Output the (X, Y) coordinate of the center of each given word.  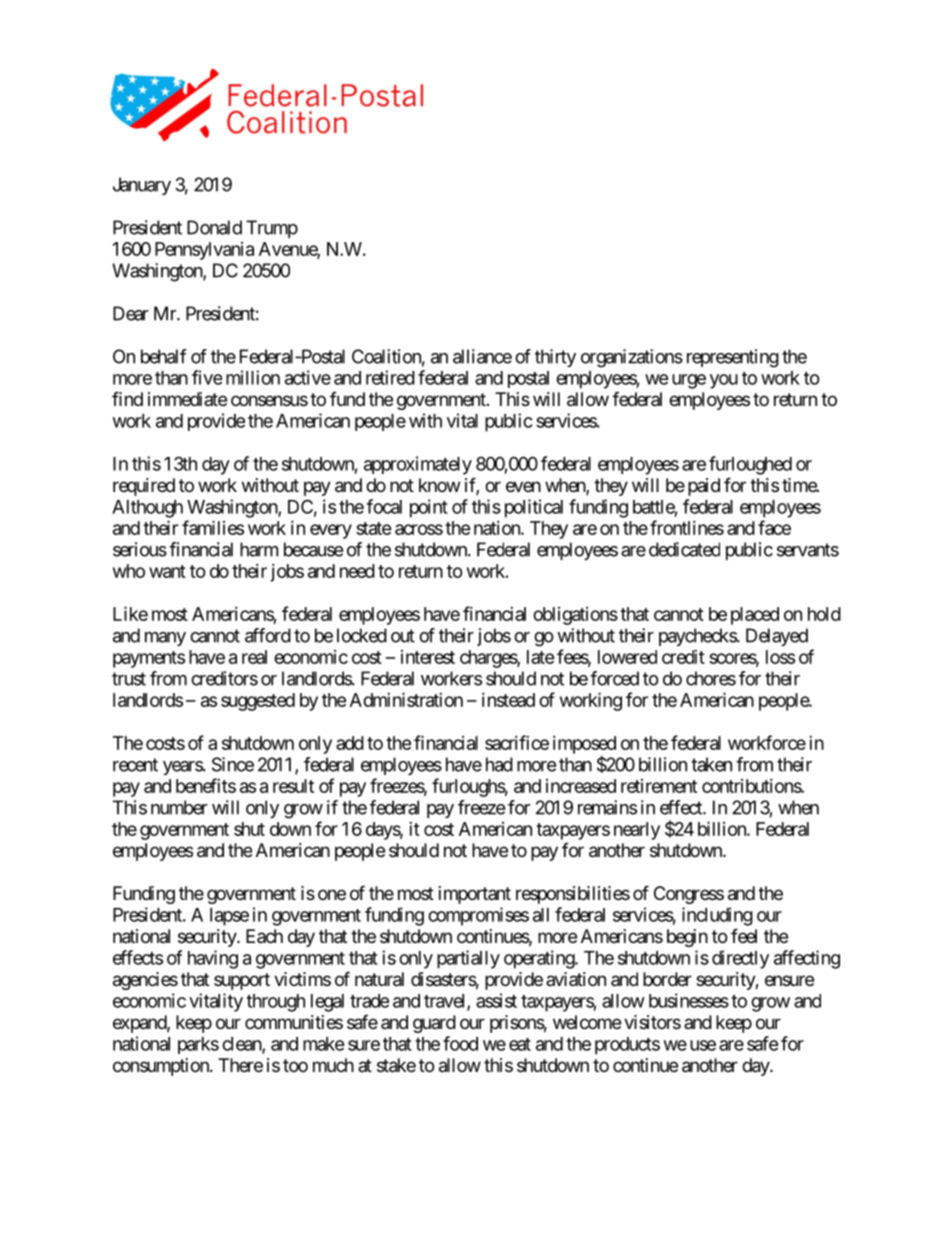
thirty (555, 358)
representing (733, 358)
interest (428, 657)
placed (755, 616)
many (165, 639)
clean (242, 1045)
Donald (214, 227)
